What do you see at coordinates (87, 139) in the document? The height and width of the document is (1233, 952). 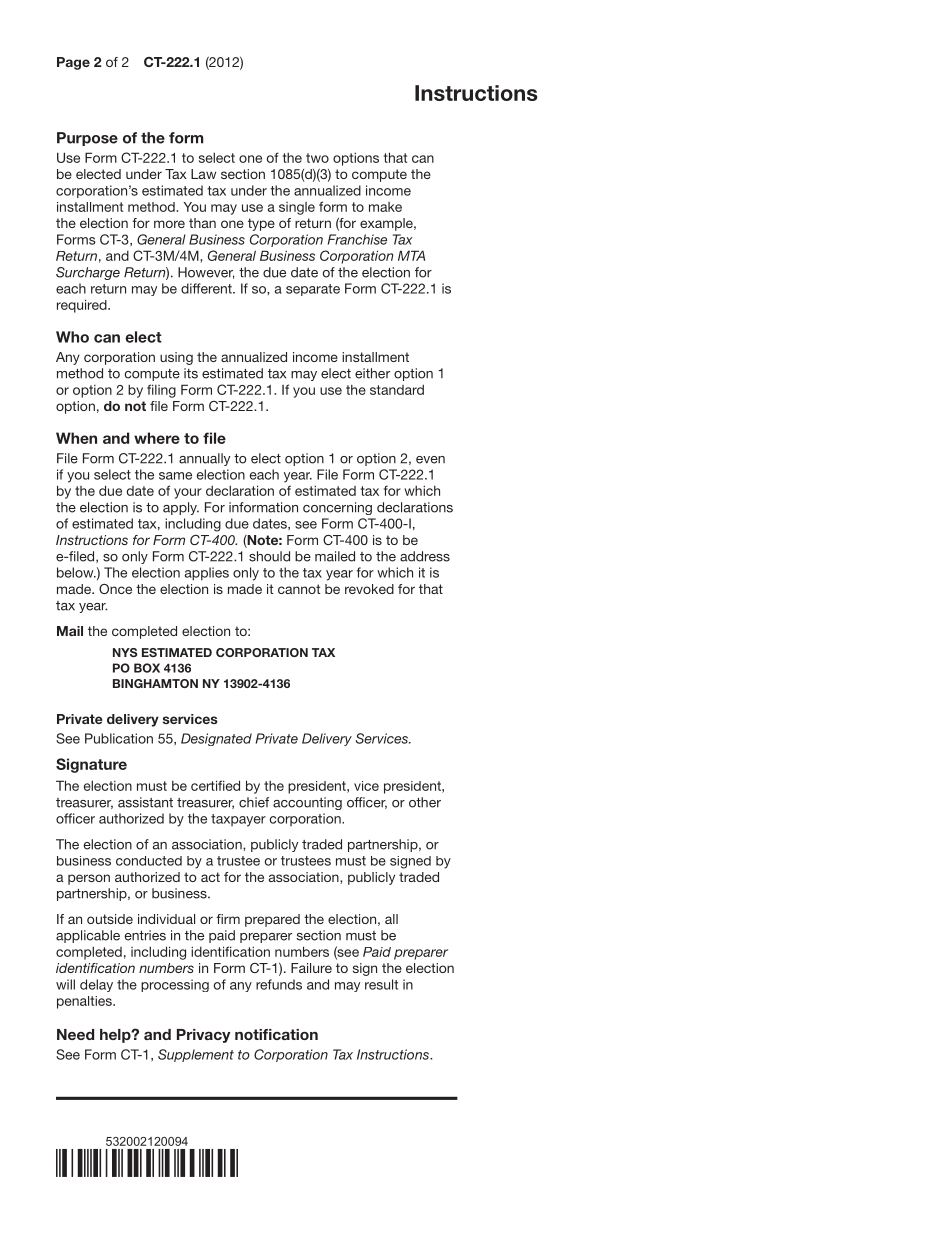 I see `Purpose` at bounding box center [87, 139].
